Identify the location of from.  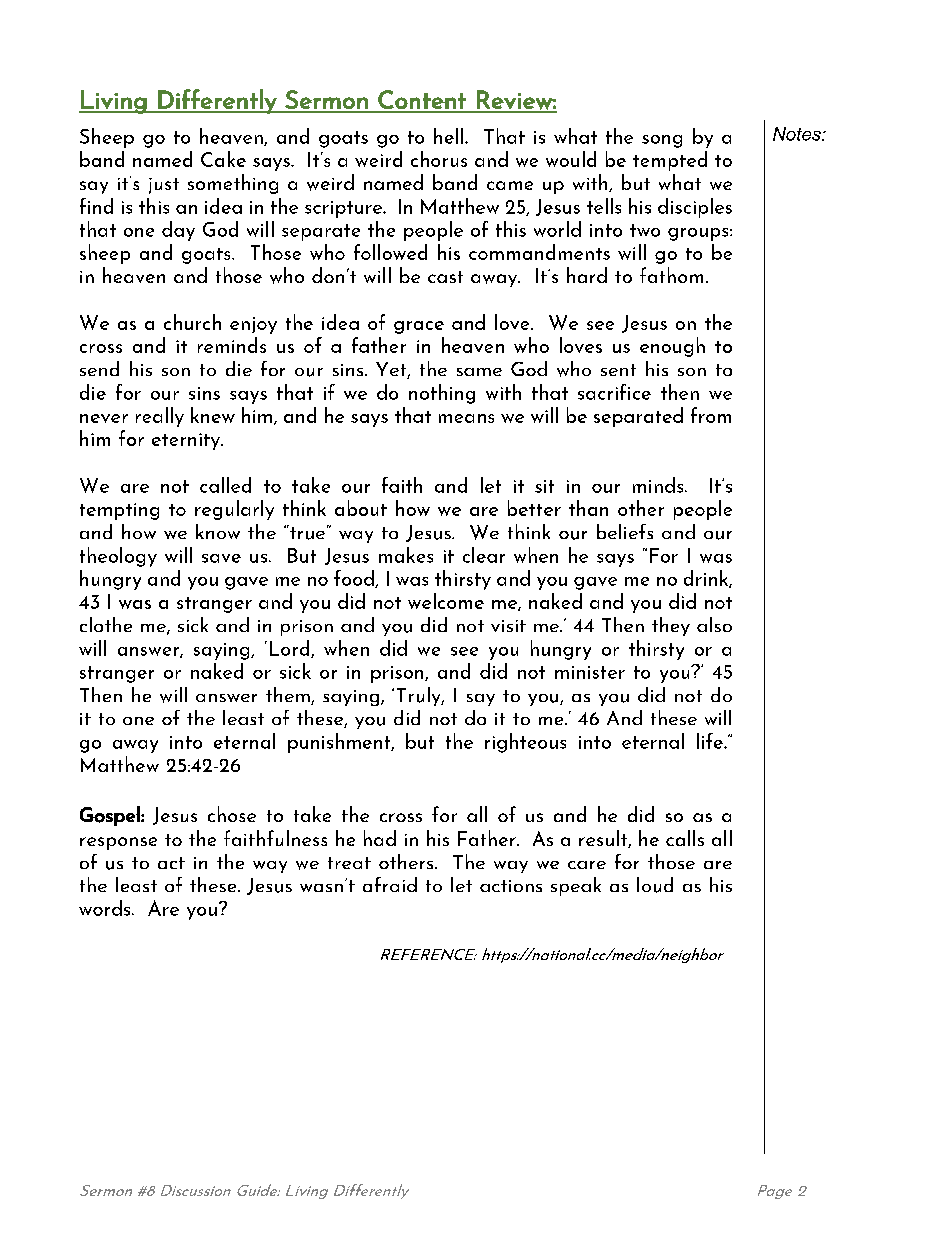
(711, 415).
